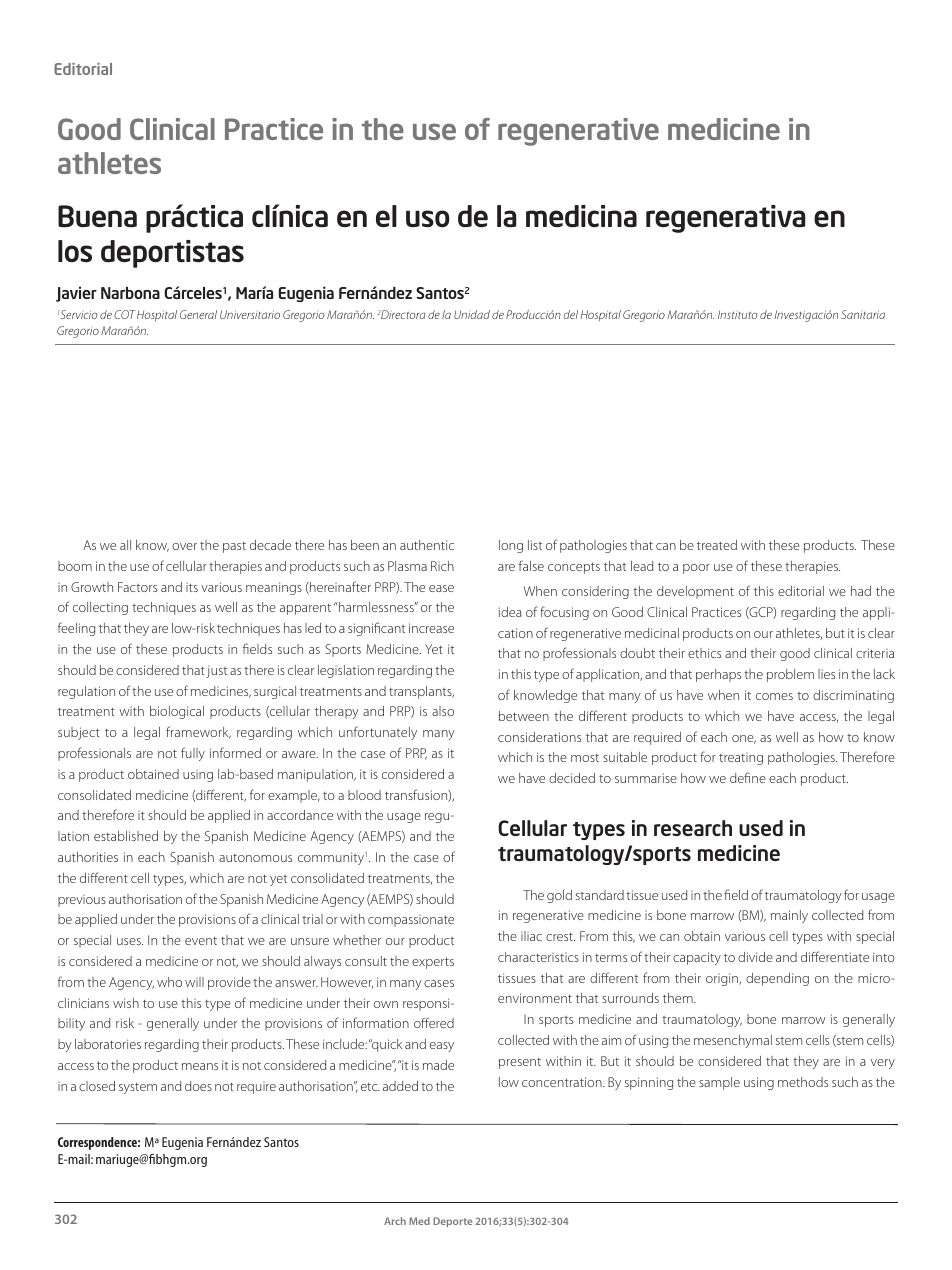 The width and height of the page is (952, 1270). What do you see at coordinates (184, 546) in the page?
I see `over` at bounding box center [184, 546].
